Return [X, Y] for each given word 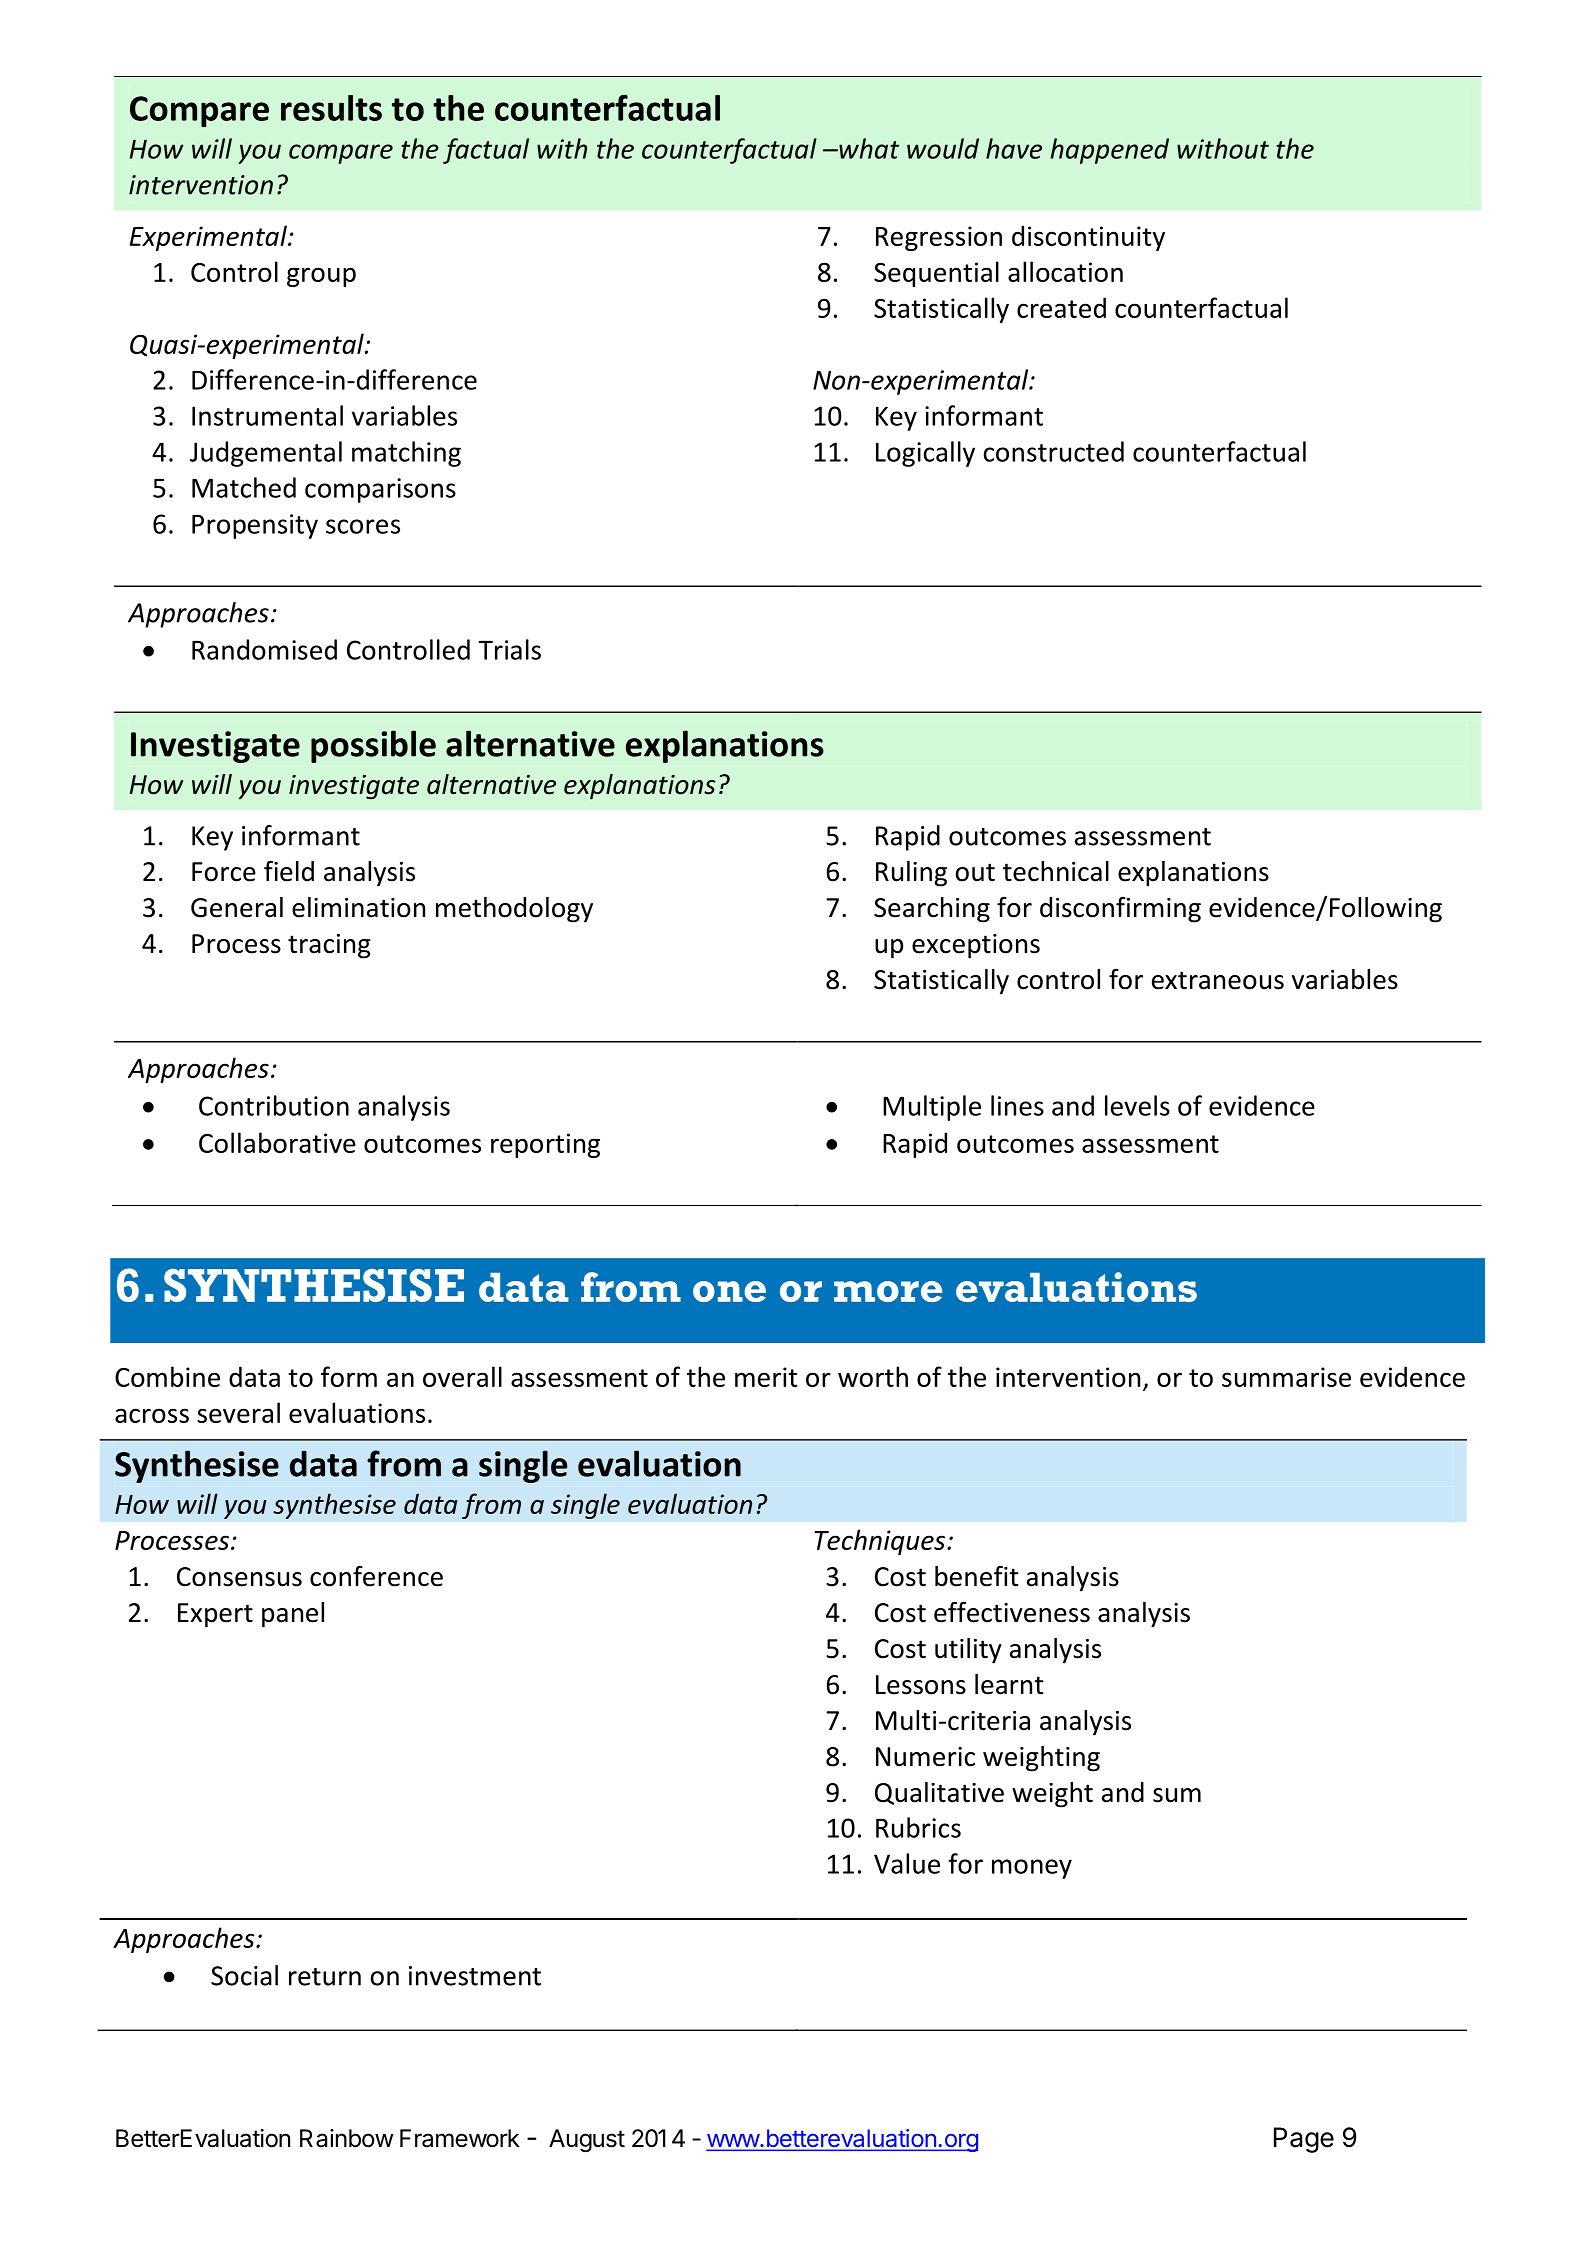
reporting [545, 1145]
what [868, 148]
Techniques [881, 1542]
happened [1110, 151]
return [325, 1977]
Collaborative [277, 1142]
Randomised [264, 649]
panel [293, 1615]
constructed [1054, 451]
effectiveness [1012, 1612]
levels [1137, 1105]
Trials [509, 649]
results [331, 108]
